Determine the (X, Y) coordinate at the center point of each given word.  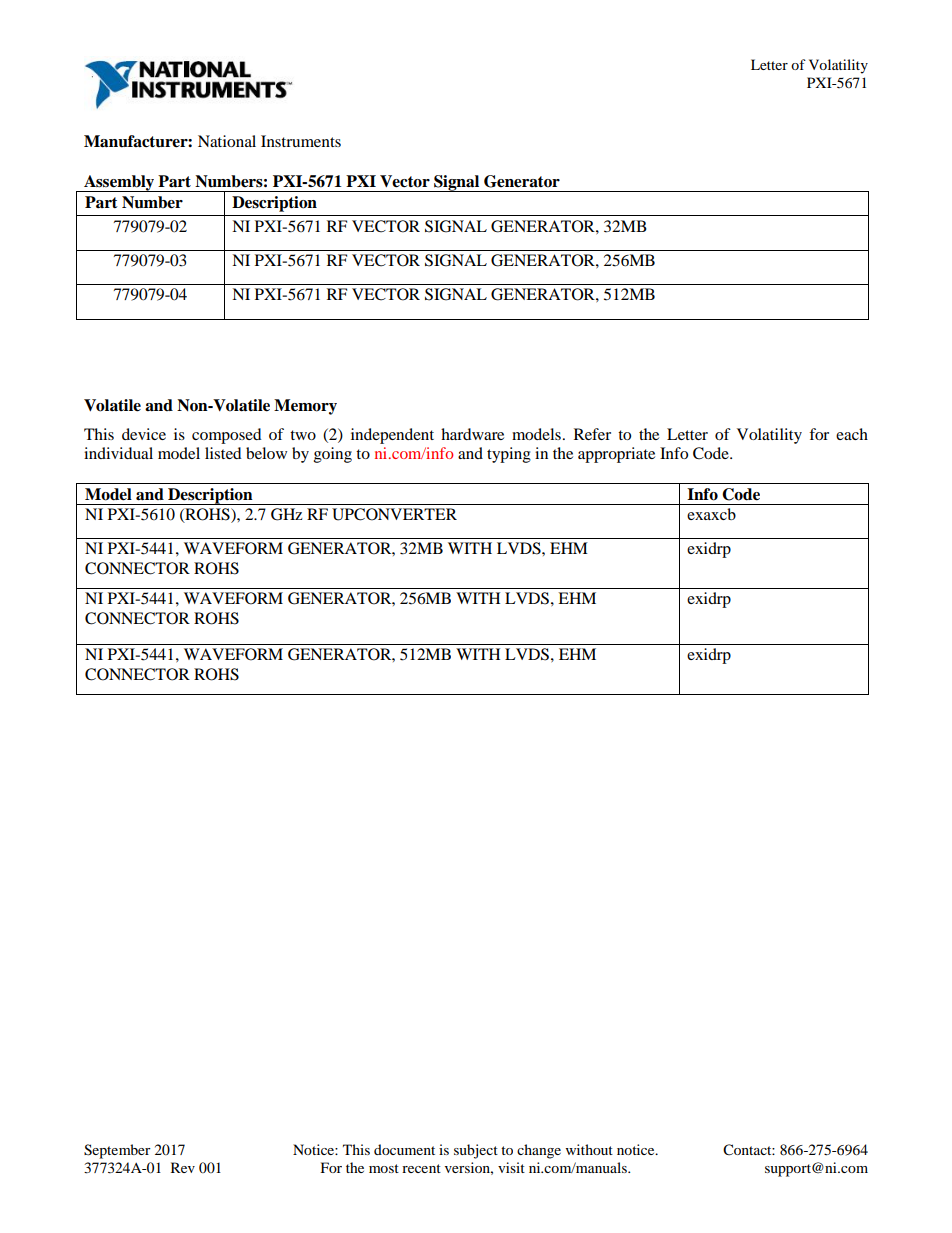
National (227, 141)
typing (509, 455)
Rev (183, 1167)
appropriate (616, 455)
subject (476, 1151)
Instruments (301, 141)
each (852, 434)
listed (223, 453)
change (539, 1151)
